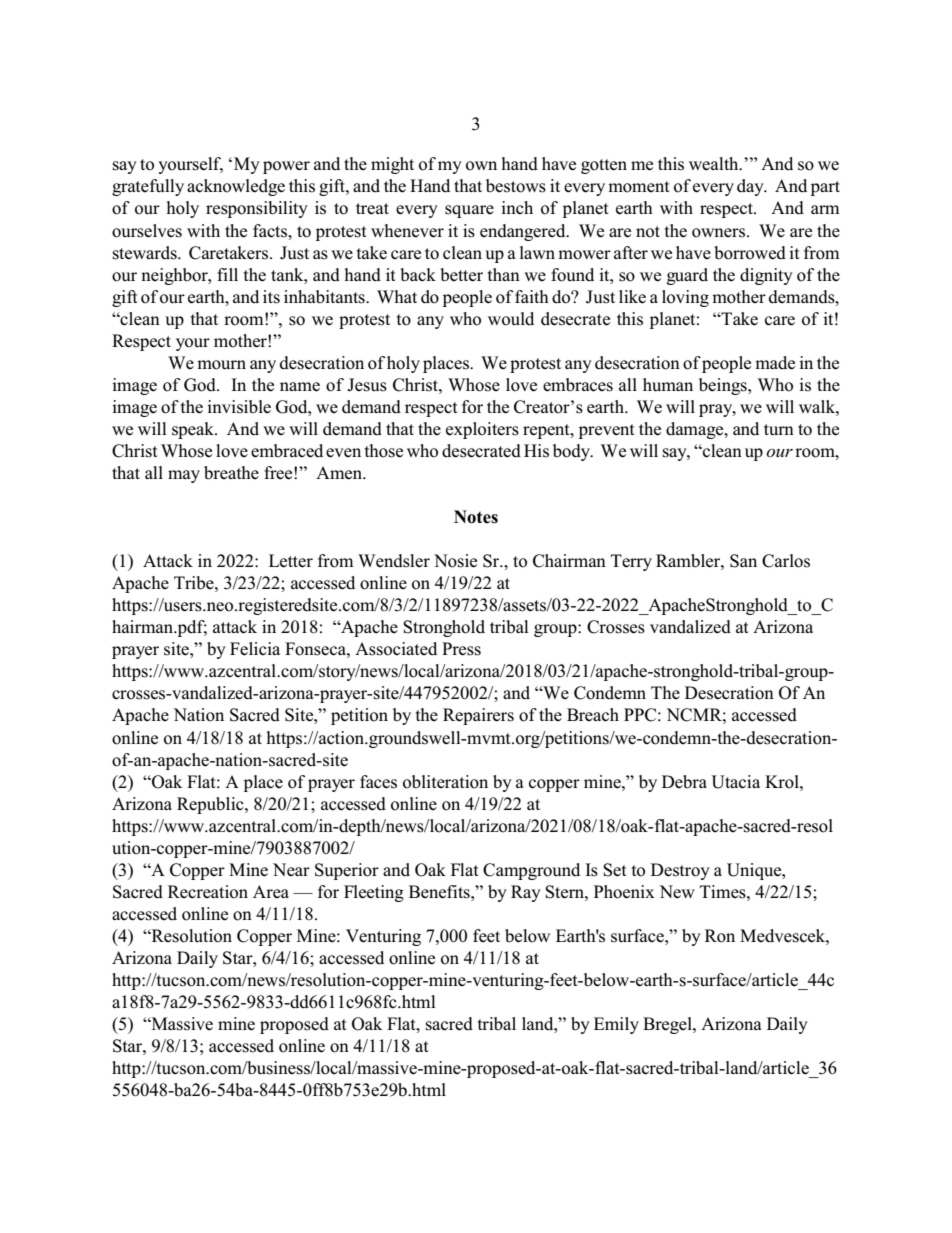 Image resolution: width=952 pixels, height=1233 pixels. What do you see at coordinates (445, 782) in the document?
I see `obliteration` at bounding box center [445, 782].
